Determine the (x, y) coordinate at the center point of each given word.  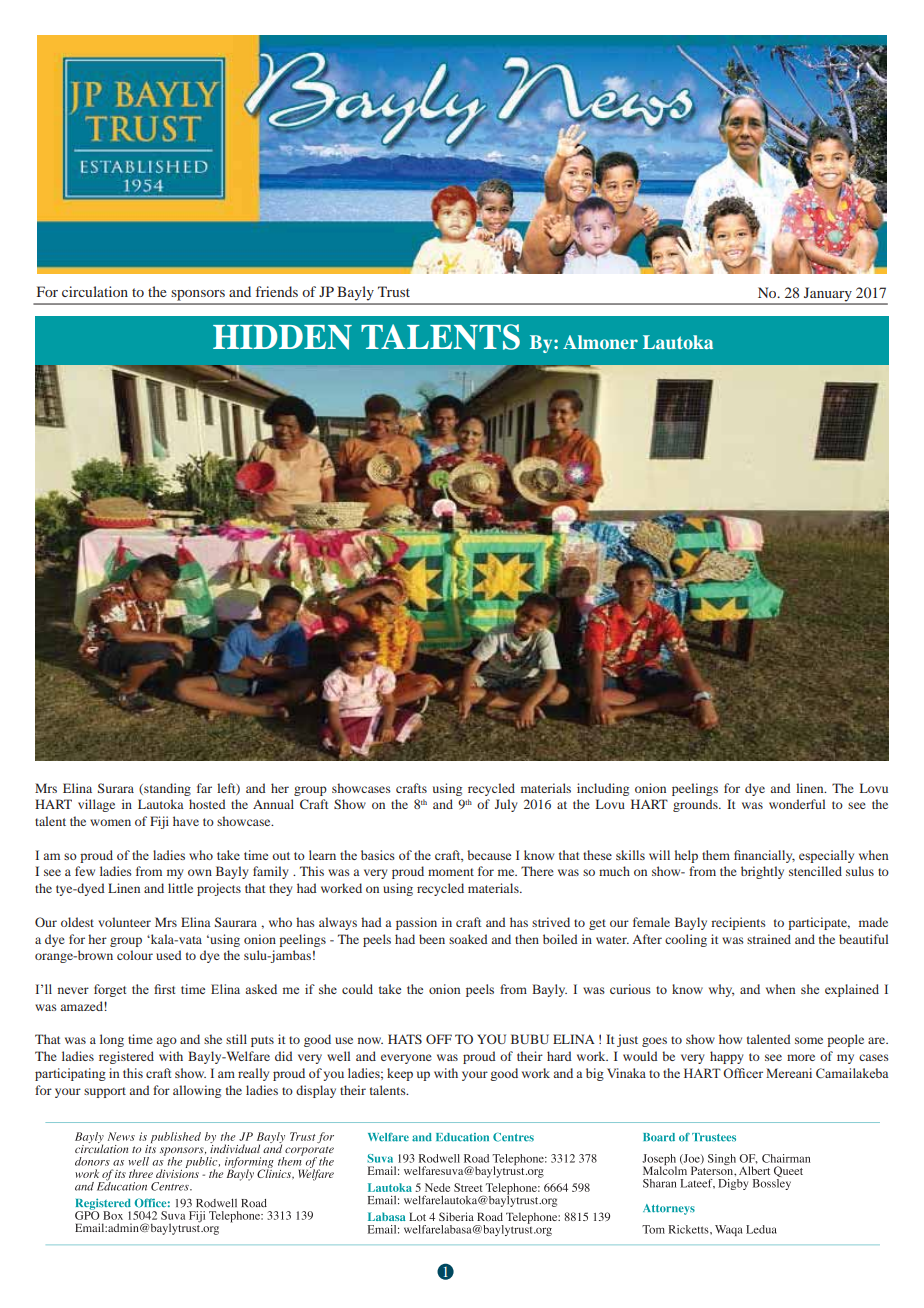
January (828, 295)
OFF (439, 1039)
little (180, 888)
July (506, 805)
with (171, 1056)
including (603, 789)
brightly (762, 872)
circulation (95, 291)
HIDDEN (282, 337)
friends (277, 291)
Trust (394, 291)
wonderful (797, 804)
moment (451, 872)
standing (166, 789)
